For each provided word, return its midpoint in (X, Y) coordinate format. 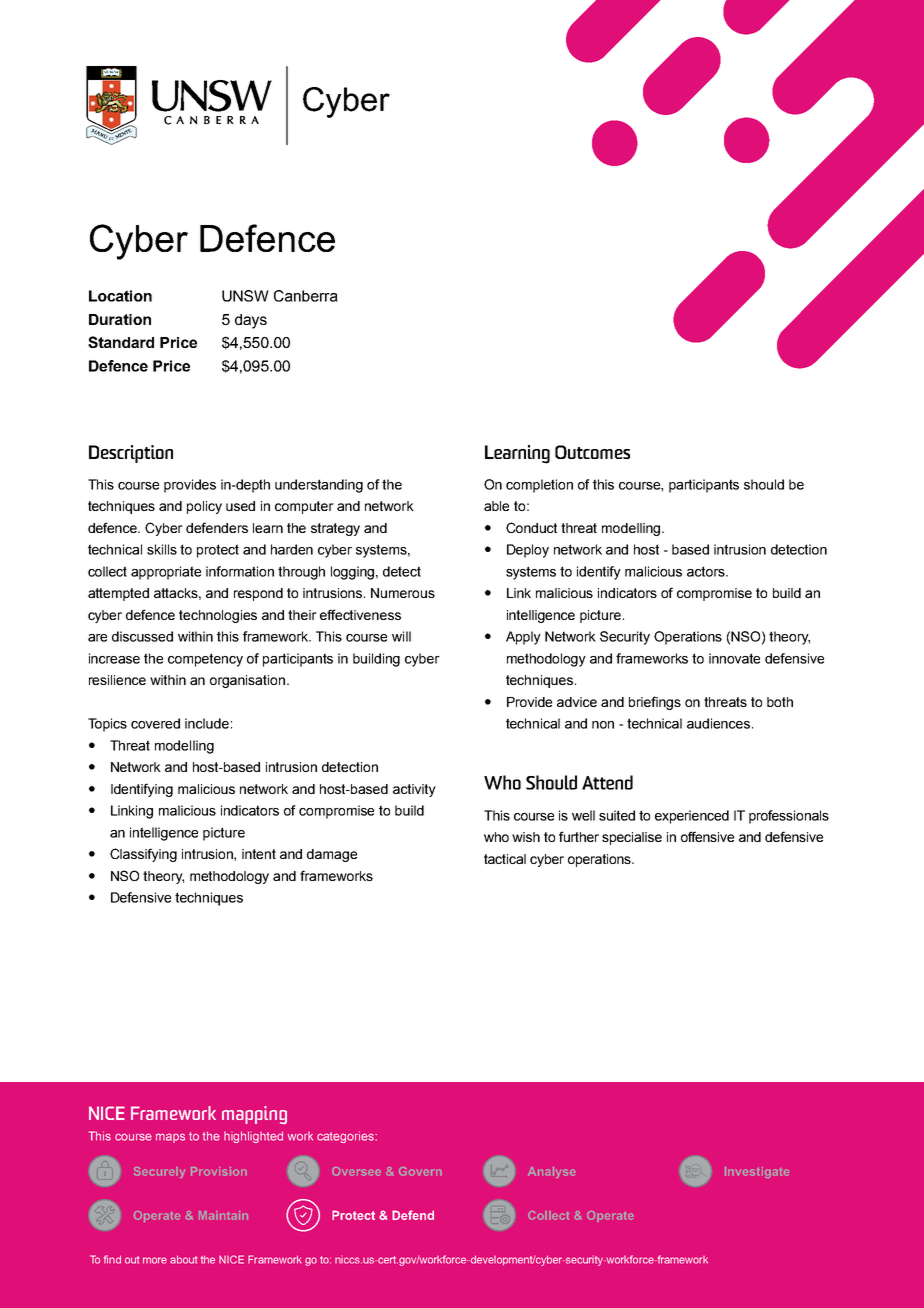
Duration (120, 319)
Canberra (306, 296)
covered (155, 723)
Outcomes (592, 452)
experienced (692, 817)
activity (414, 790)
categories (346, 1137)
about (183, 1259)
